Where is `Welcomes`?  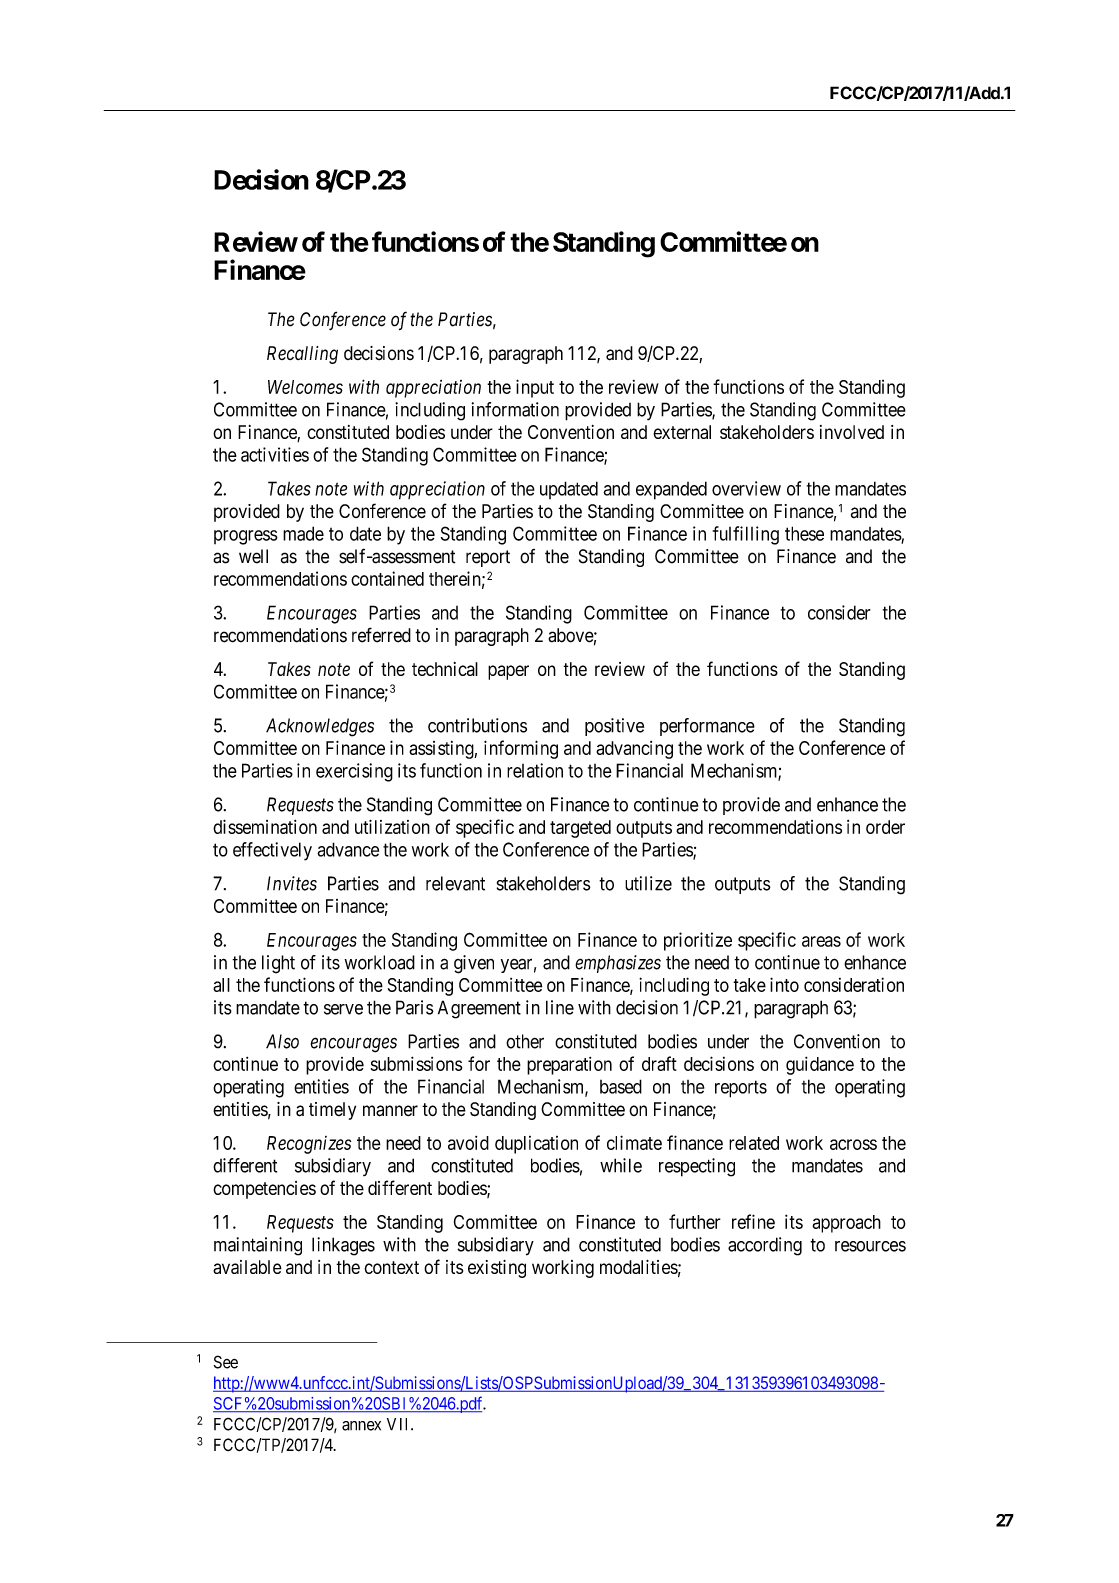
Welcomes is located at coordinates (305, 387).
